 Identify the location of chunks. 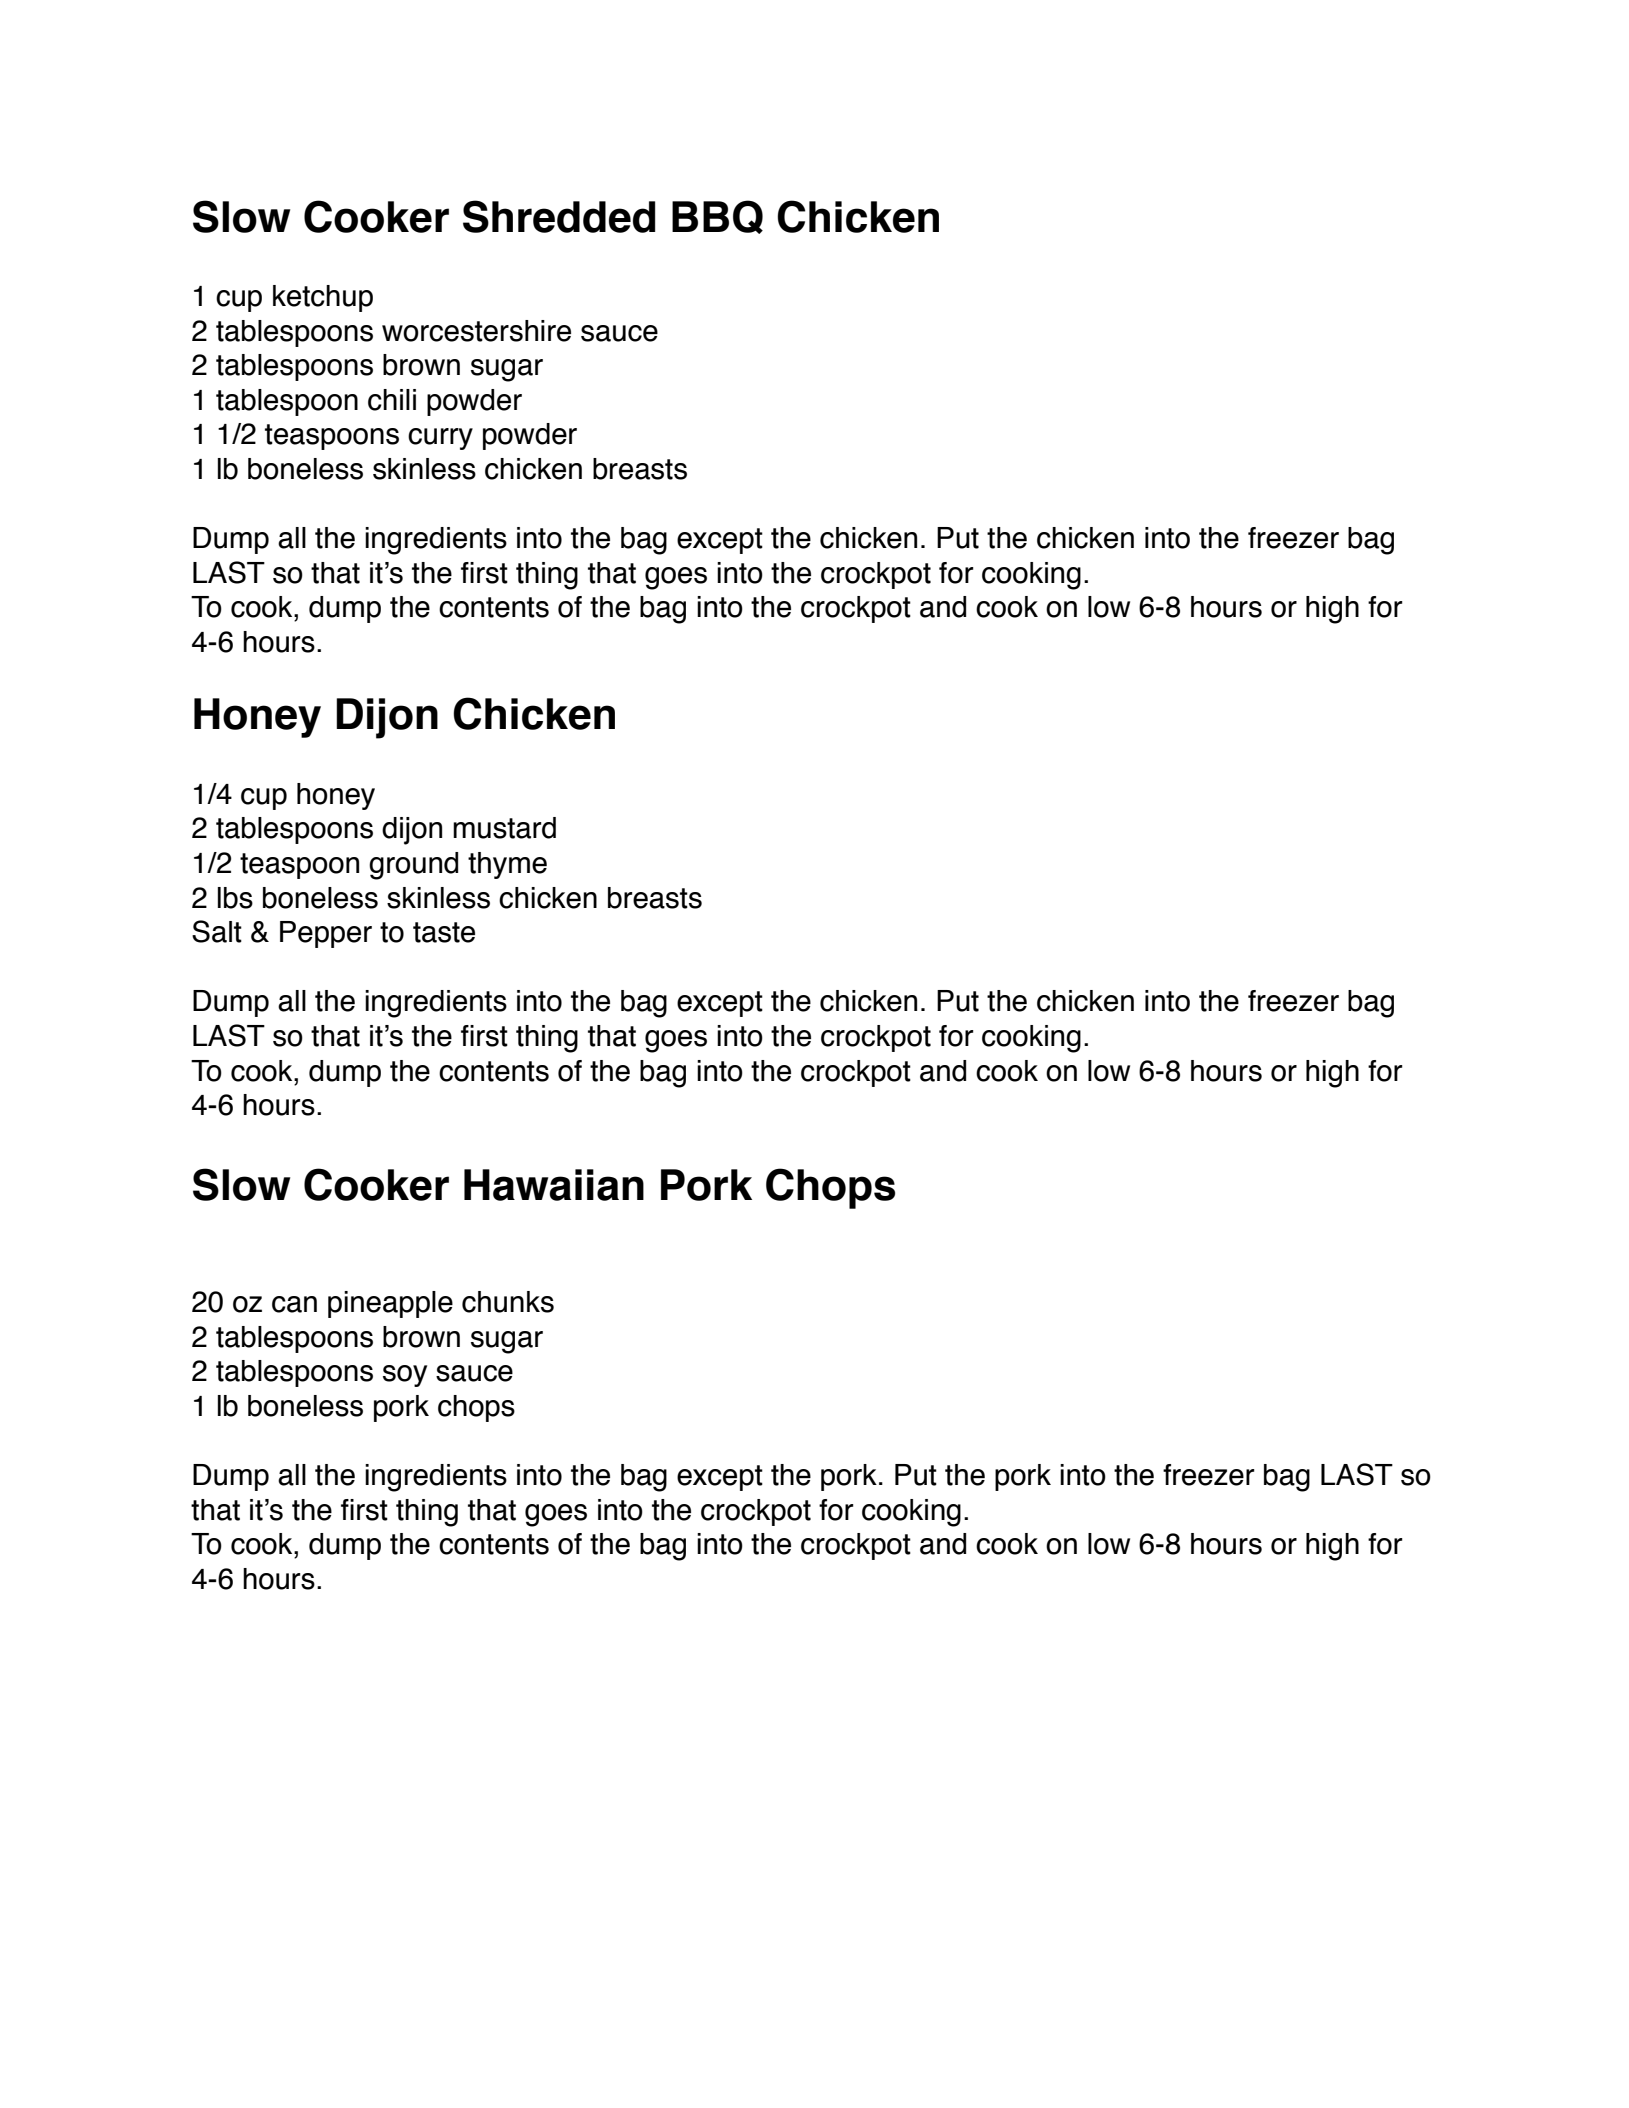
(508, 1302).
